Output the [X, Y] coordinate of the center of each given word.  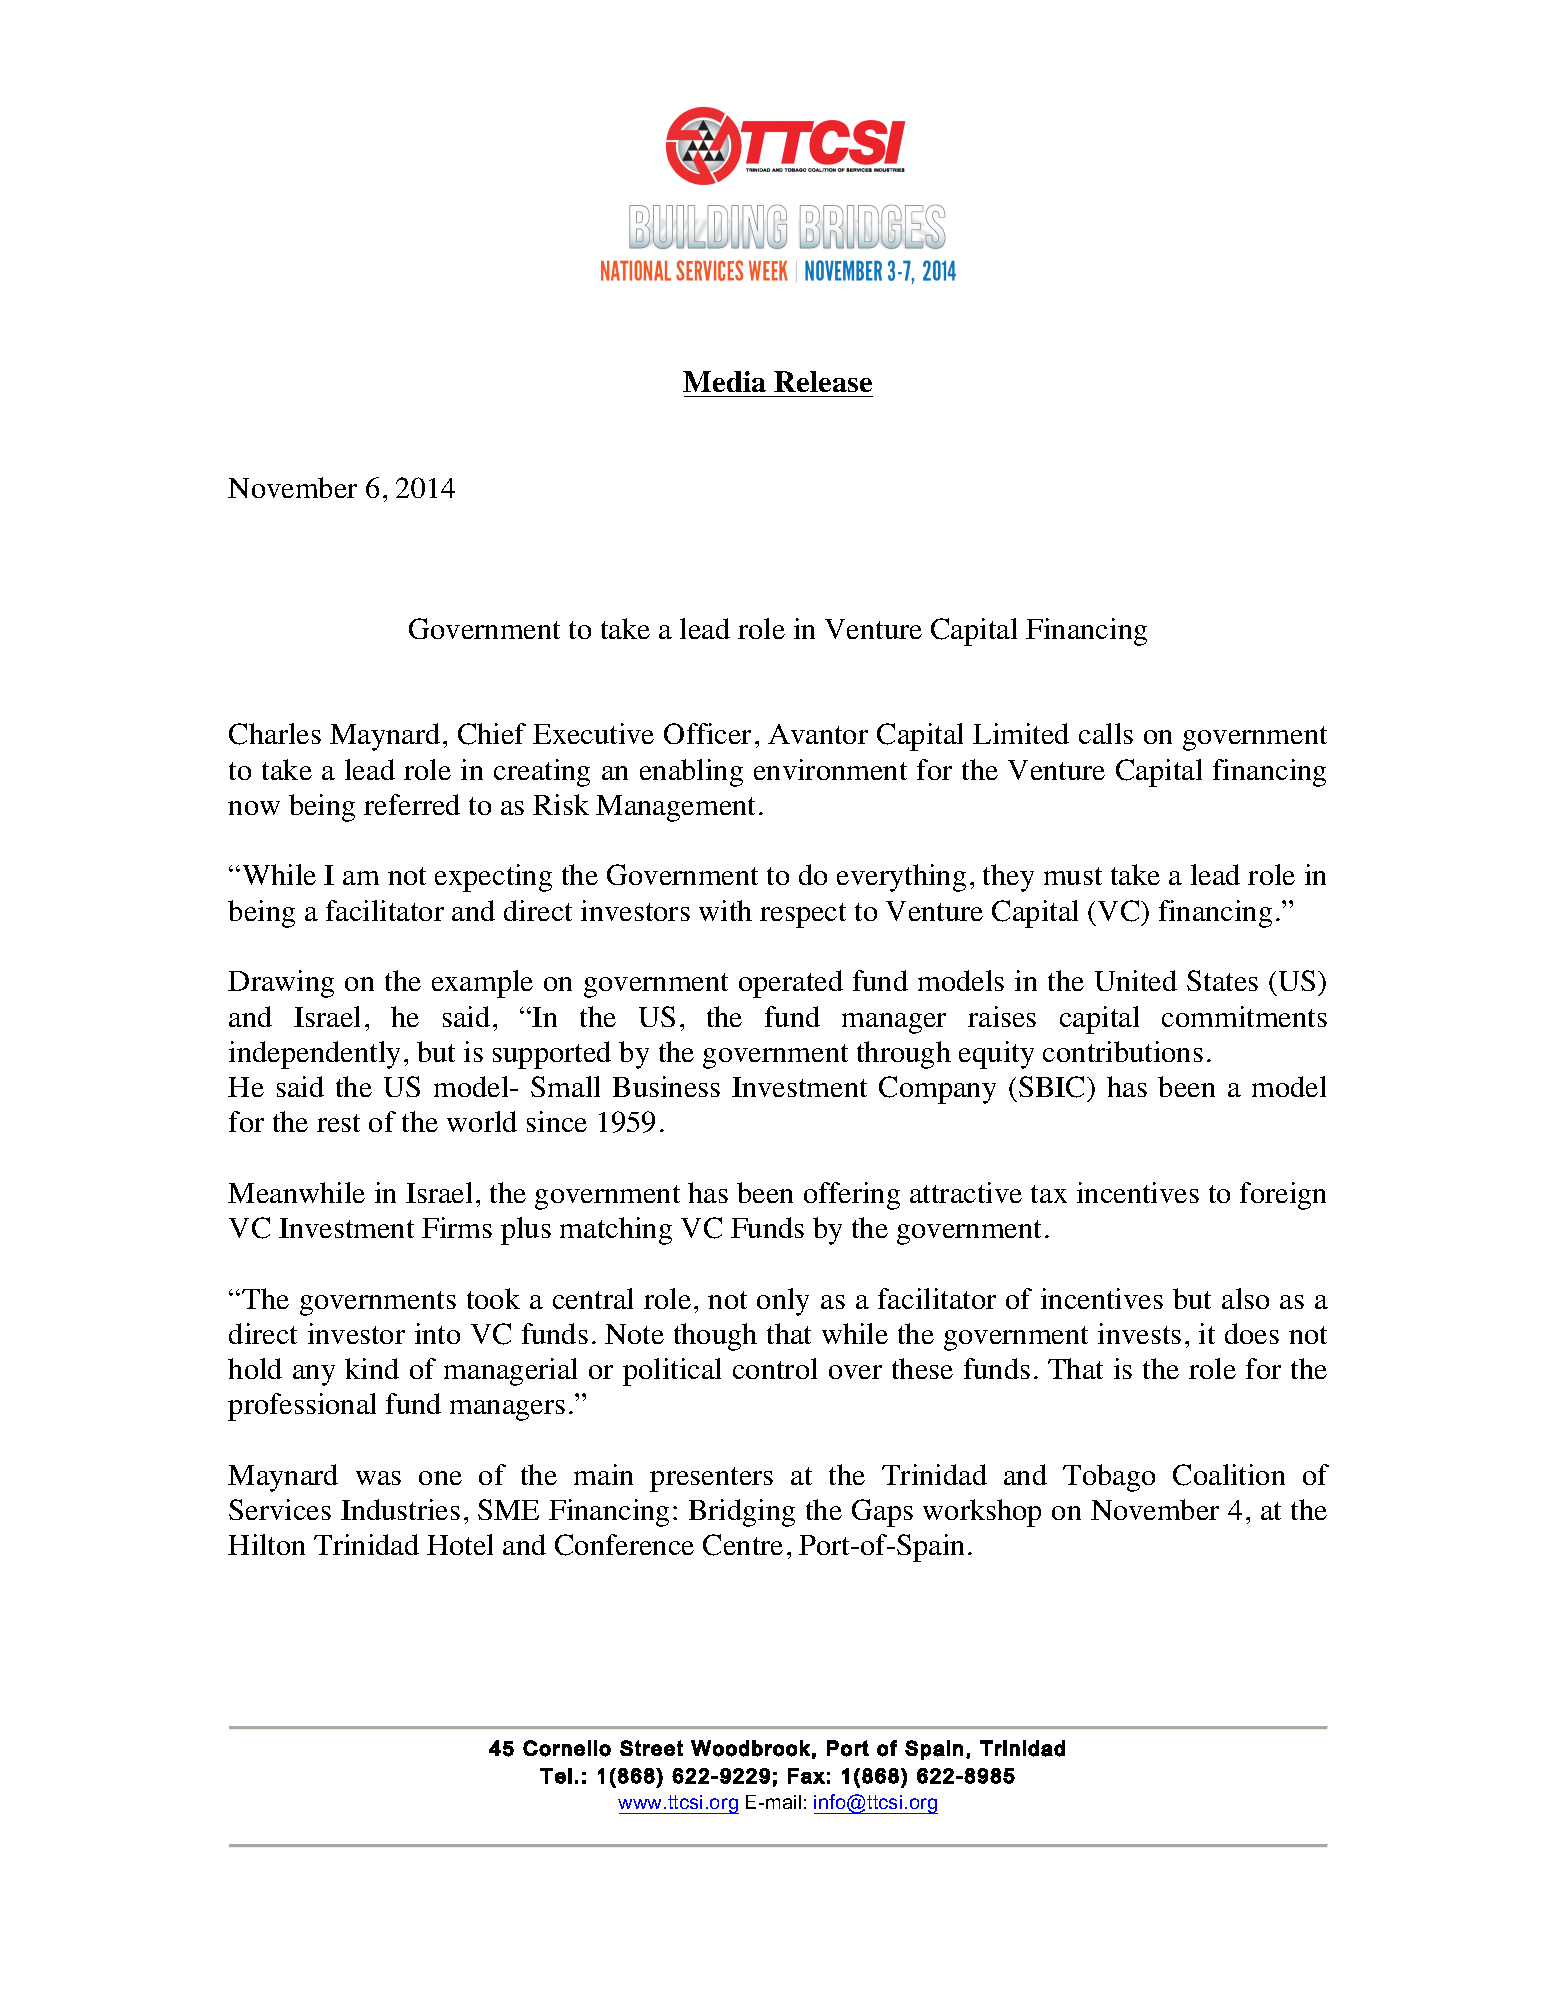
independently [314, 1055]
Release [823, 381]
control [775, 1368]
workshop [982, 1513]
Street [651, 1748]
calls [1106, 733]
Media [724, 381]
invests [1139, 1333]
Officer [707, 733]
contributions [1123, 1051]
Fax [806, 1776]
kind [372, 1368]
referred [412, 804]
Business [666, 1086]
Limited [1021, 733]
